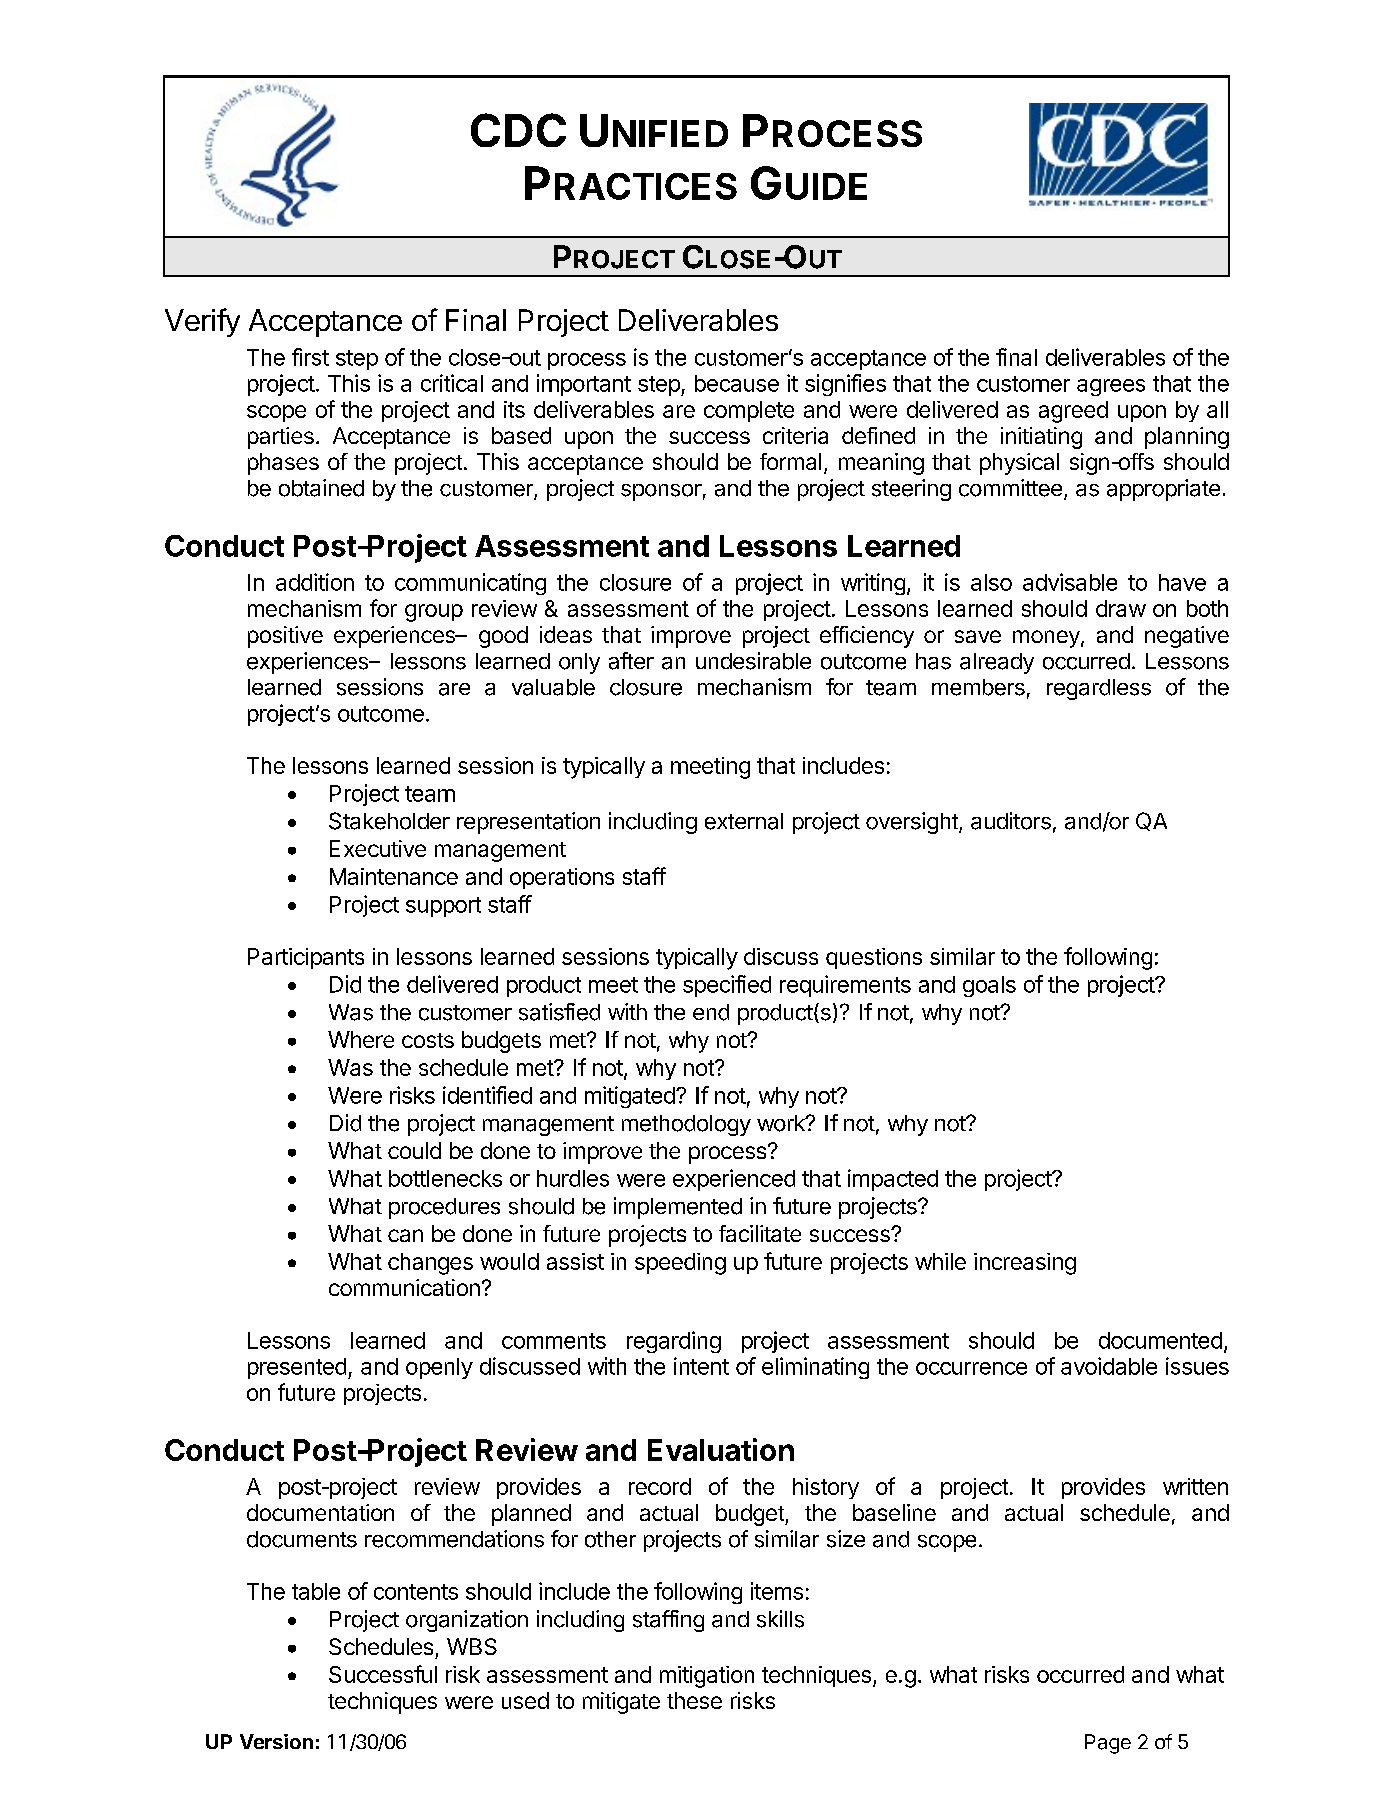 The image size is (1393, 1803). I want to click on because, so click(737, 383).
